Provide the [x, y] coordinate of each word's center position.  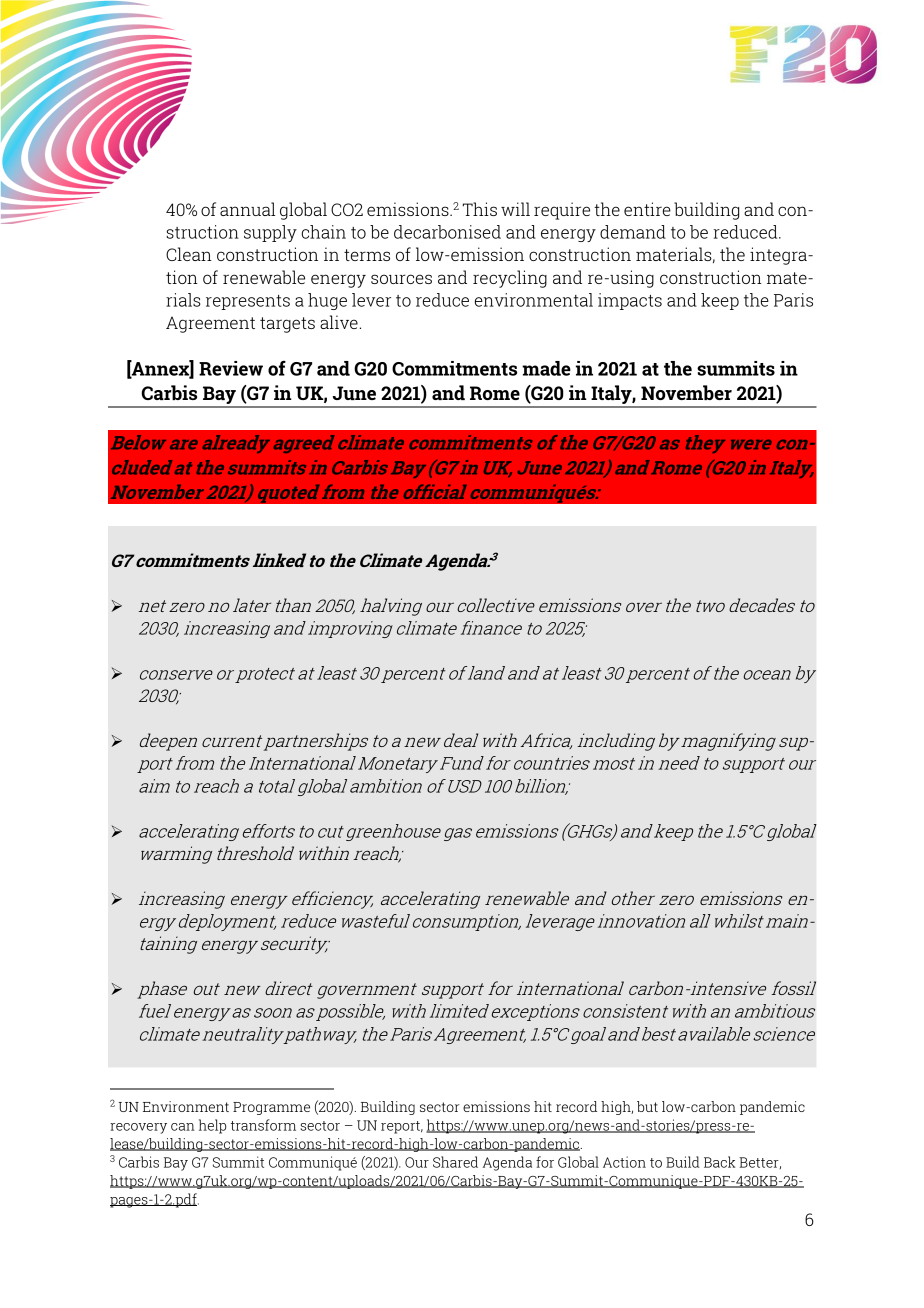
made [546, 368]
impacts [630, 301]
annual [247, 209]
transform [263, 1125]
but [647, 1106]
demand [633, 232]
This [480, 209]
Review [231, 368]
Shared [455, 1162]
